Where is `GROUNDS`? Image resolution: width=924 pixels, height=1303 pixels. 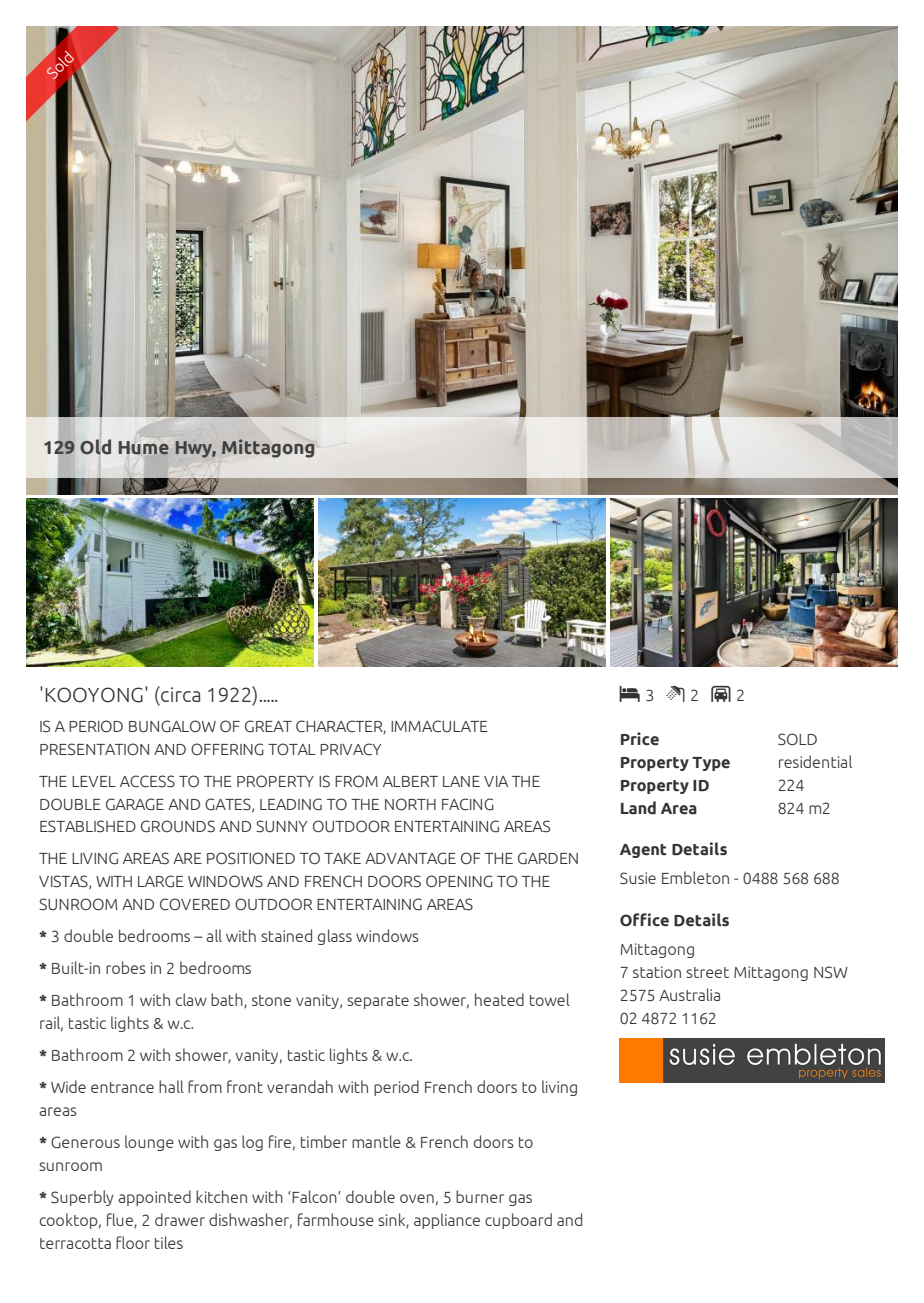 GROUNDS is located at coordinates (178, 826).
